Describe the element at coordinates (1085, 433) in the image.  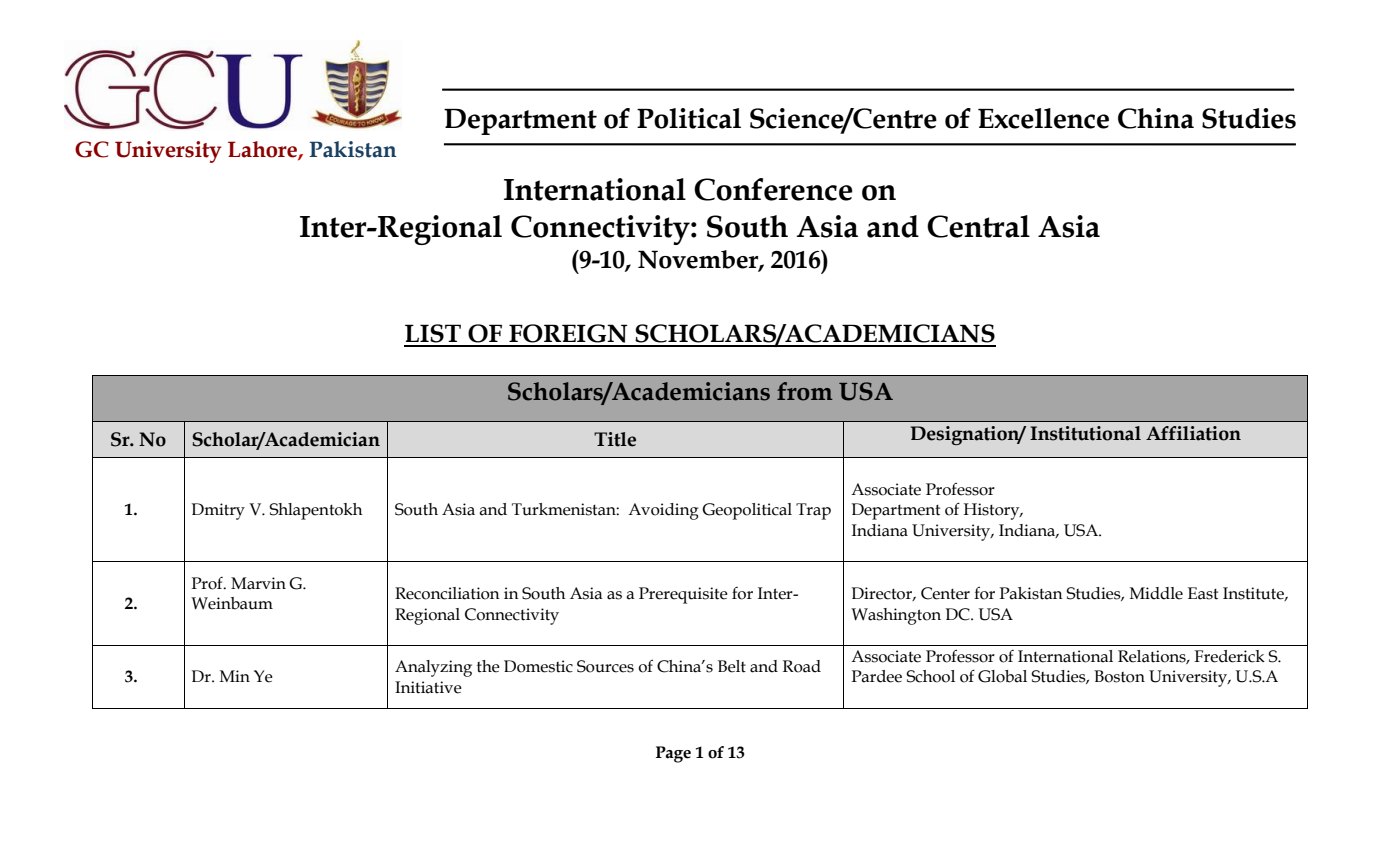
I see `Institutional` at that location.
